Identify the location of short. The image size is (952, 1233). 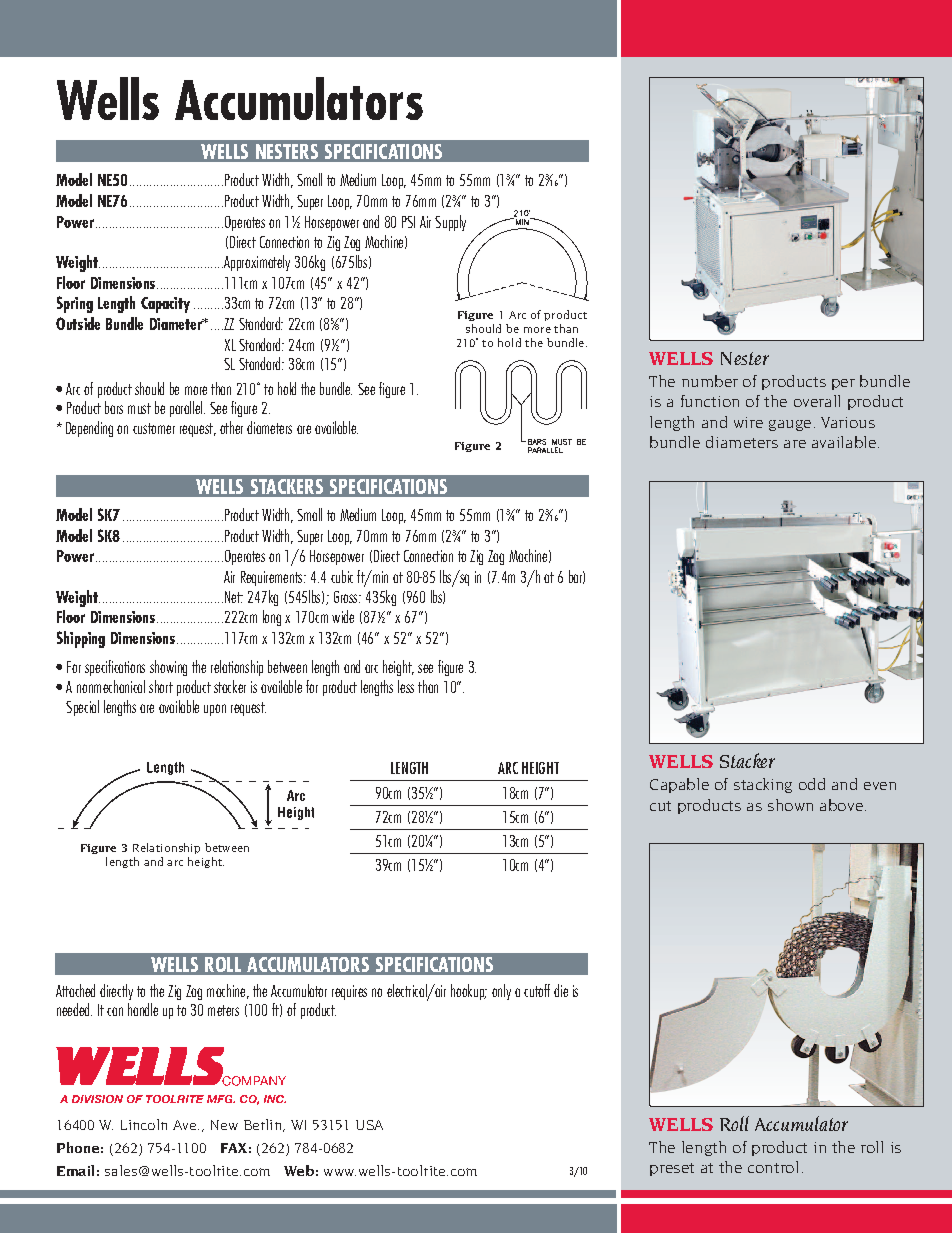
(161, 686).
